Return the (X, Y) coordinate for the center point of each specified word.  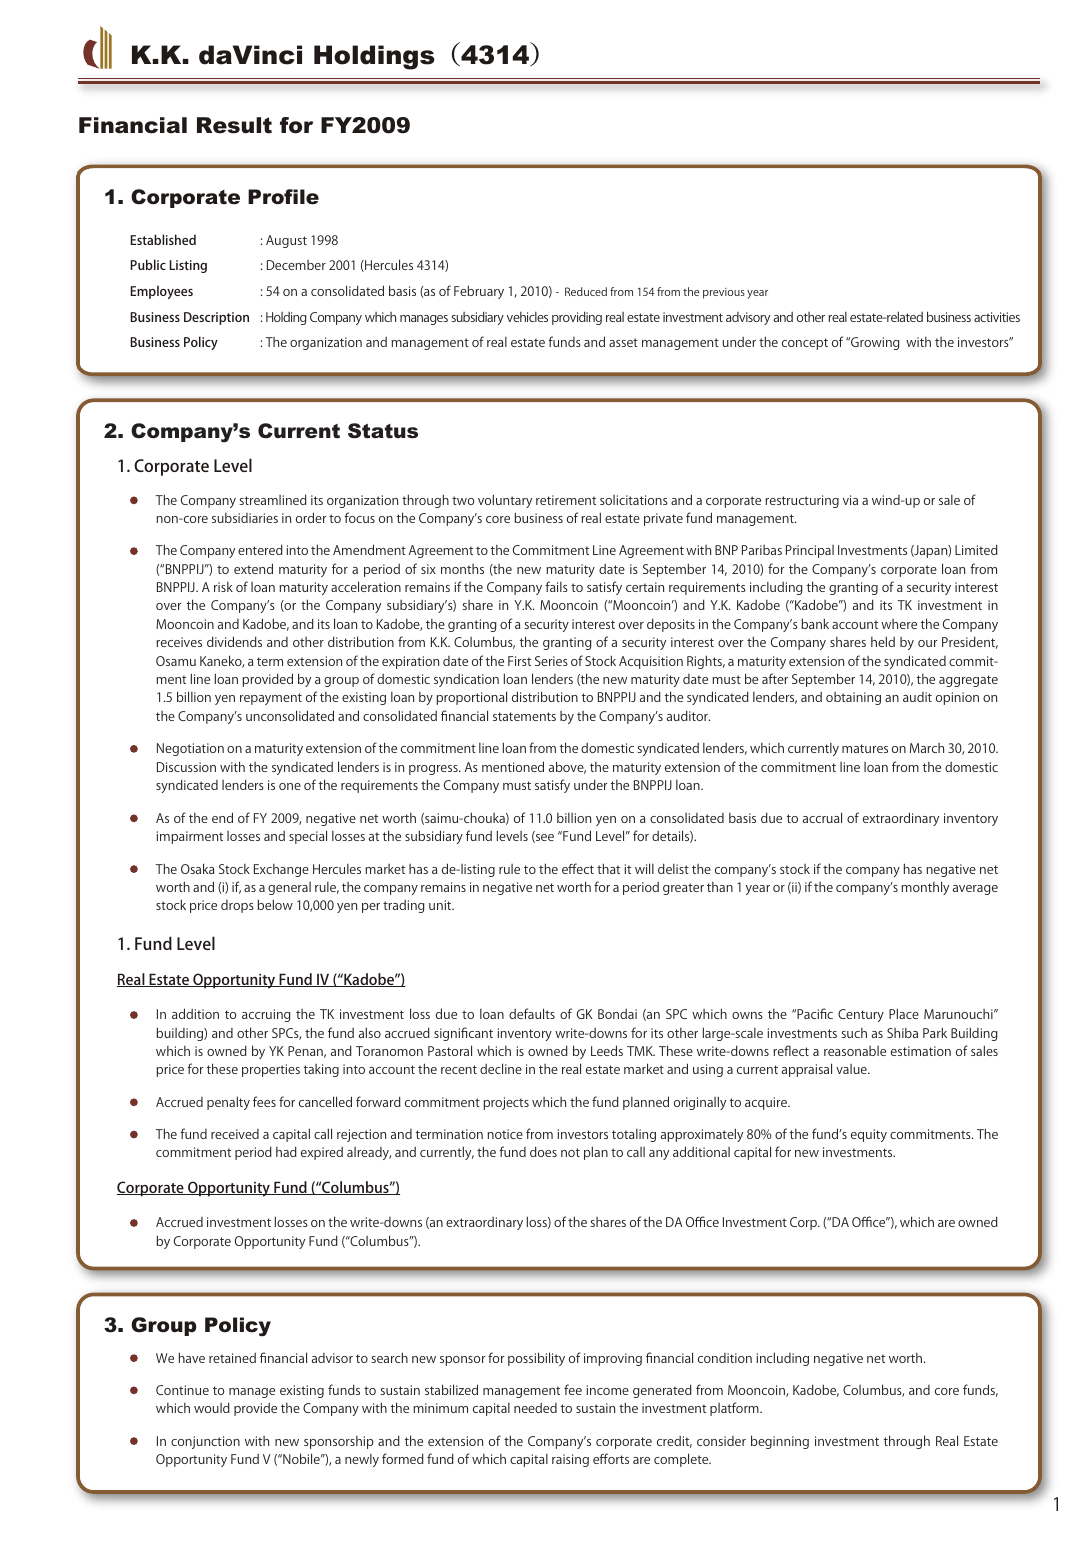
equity (869, 1135)
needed (535, 1408)
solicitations (634, 500)
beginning (780, 1442)
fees (264, 1101)
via (850, 500)
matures (865, 748)
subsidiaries (245, 518)
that (608, 868)
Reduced (586, 291)
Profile (283, 197)
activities (997, 317)
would (212, 1407)
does (543, 1151)
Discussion (186, 767)
